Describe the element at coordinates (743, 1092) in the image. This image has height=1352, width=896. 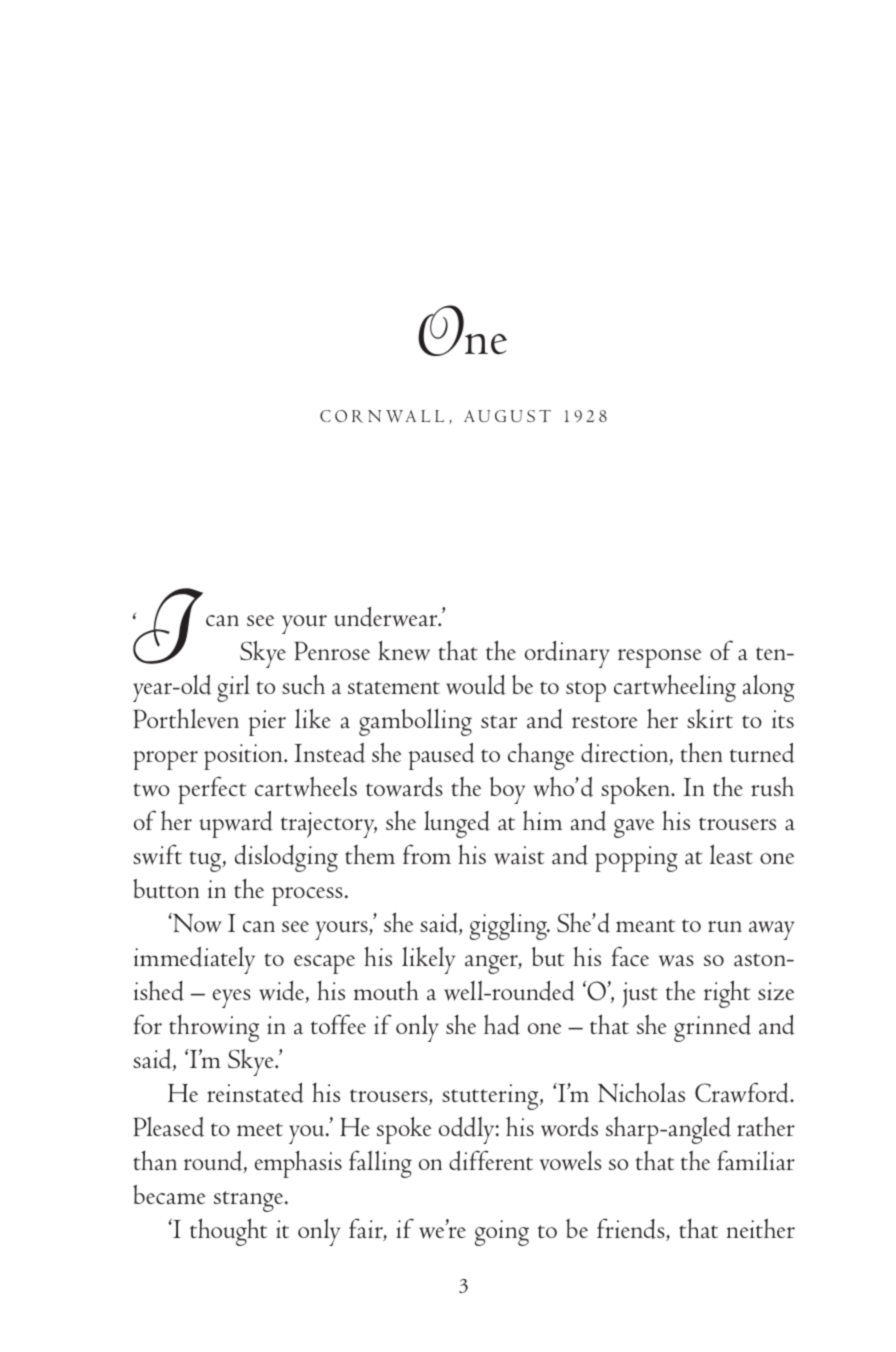
I see `Crawford` at that location.
